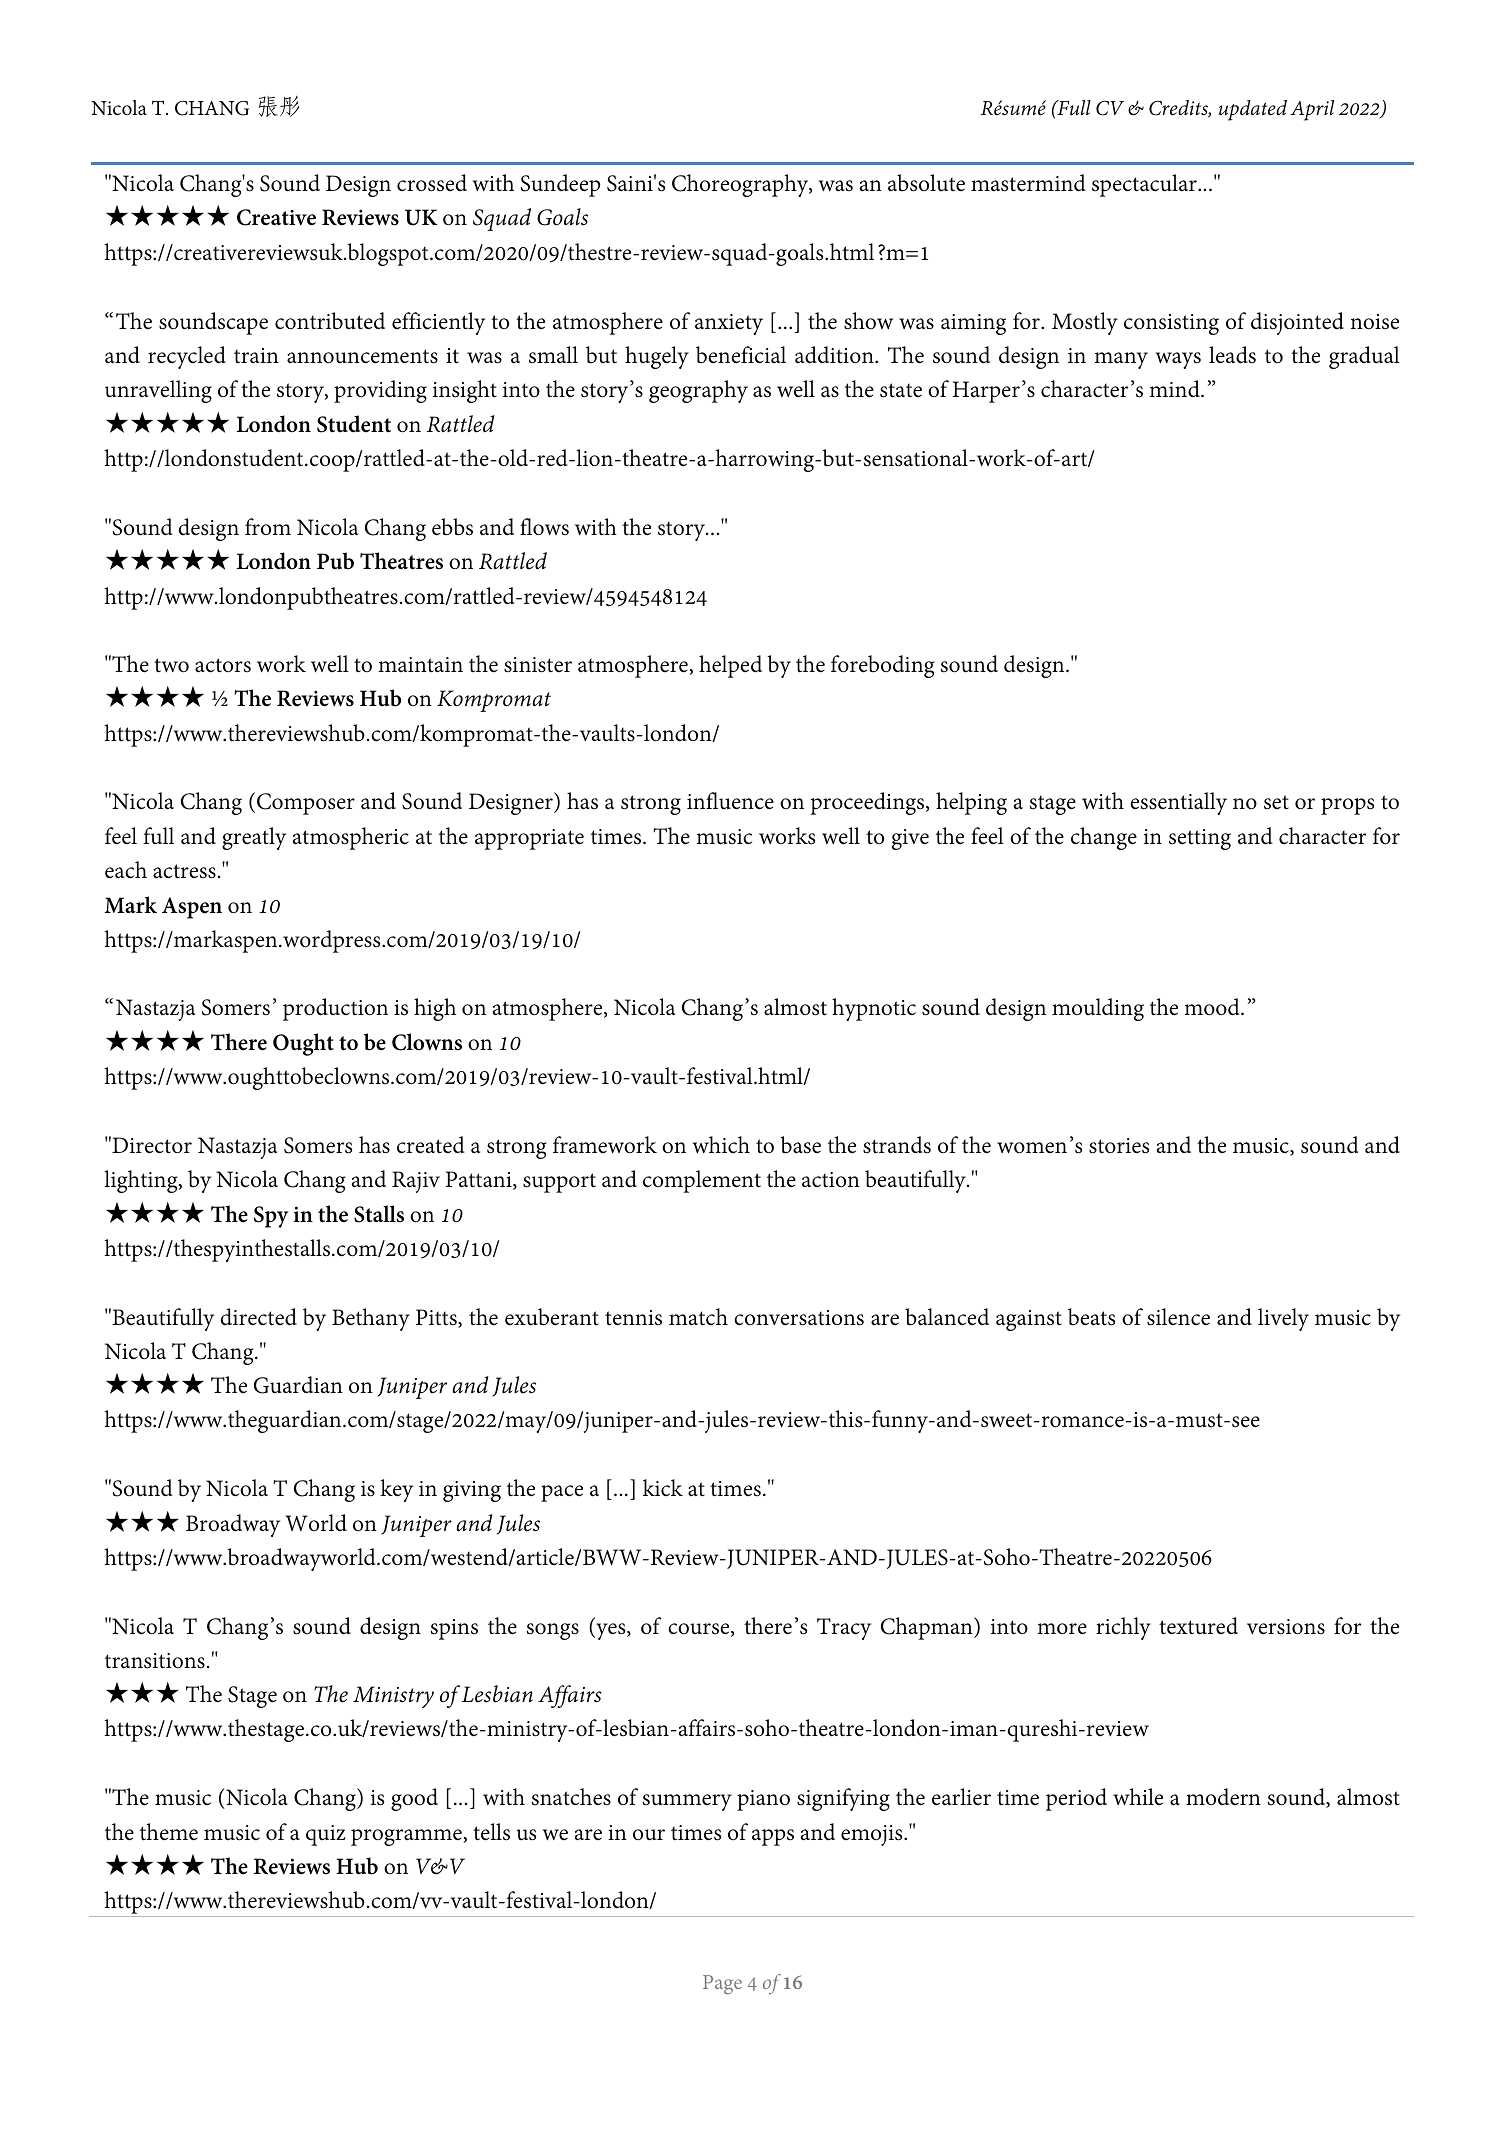  What do you see at coordinates (721, 1145) in the screenshot?
I see `which` at bounding box center [721, 1145].
